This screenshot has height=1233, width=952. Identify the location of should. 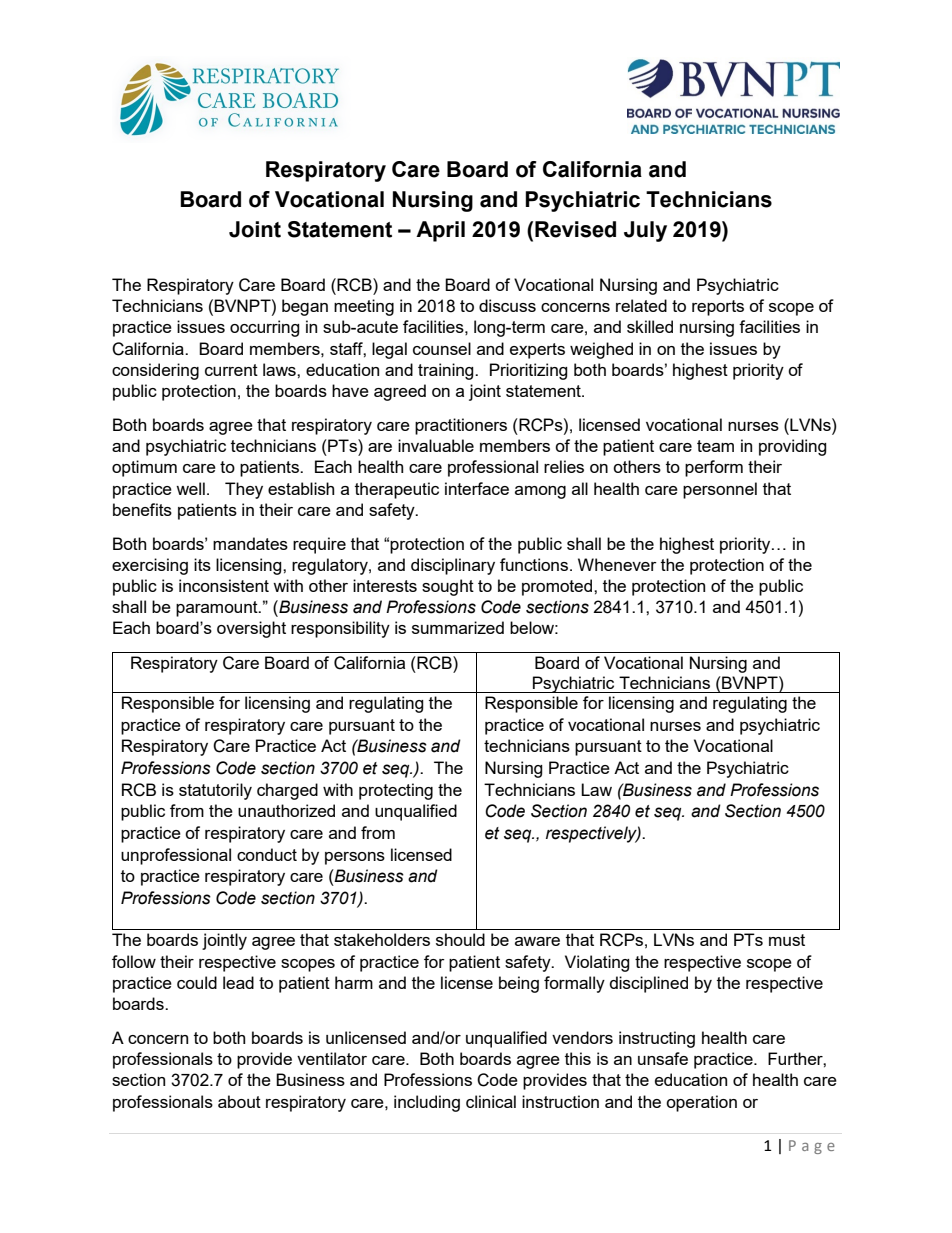
(460, 939).
